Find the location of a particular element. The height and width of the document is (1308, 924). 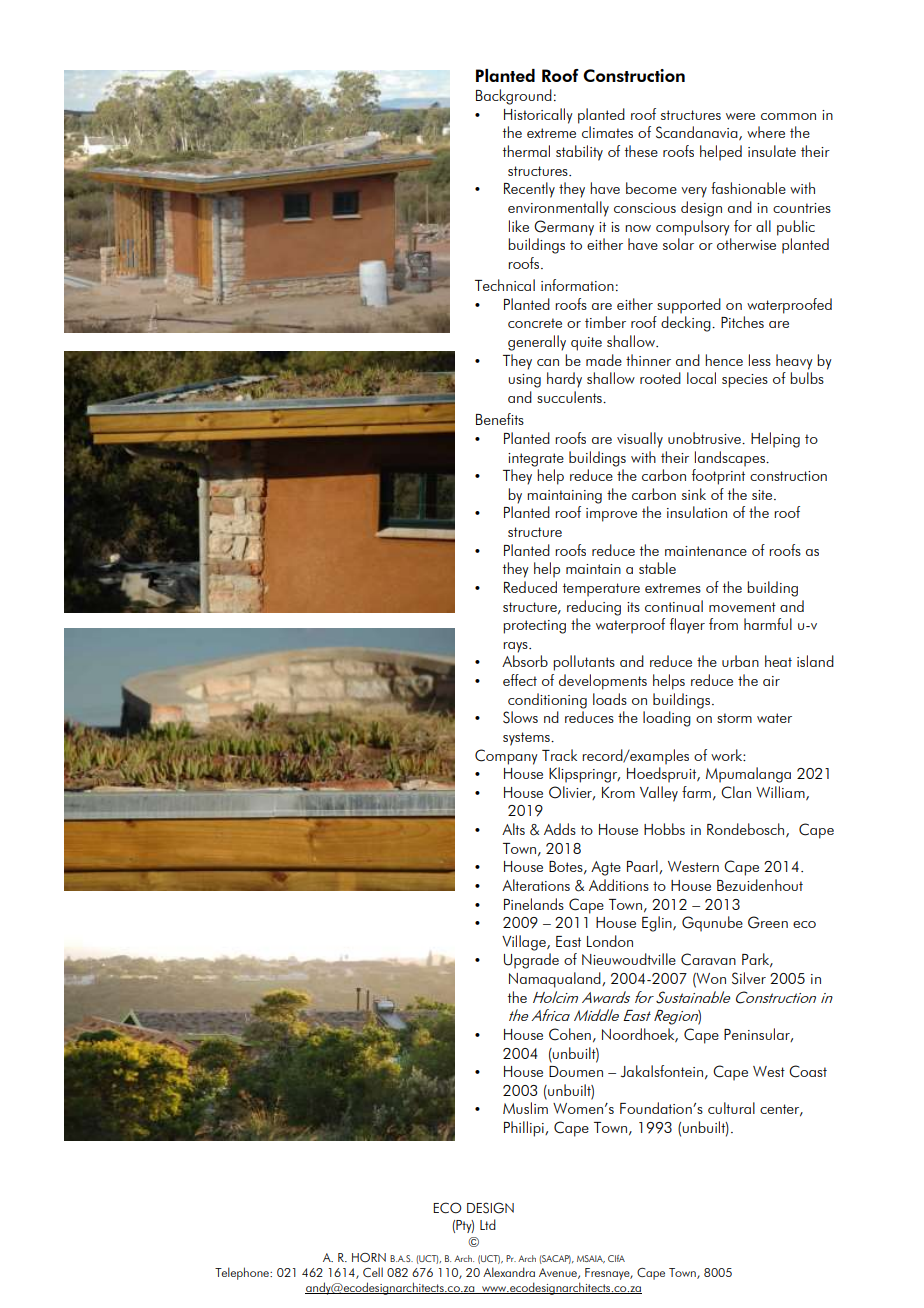

Historically is located at coordinates (538, 116).
